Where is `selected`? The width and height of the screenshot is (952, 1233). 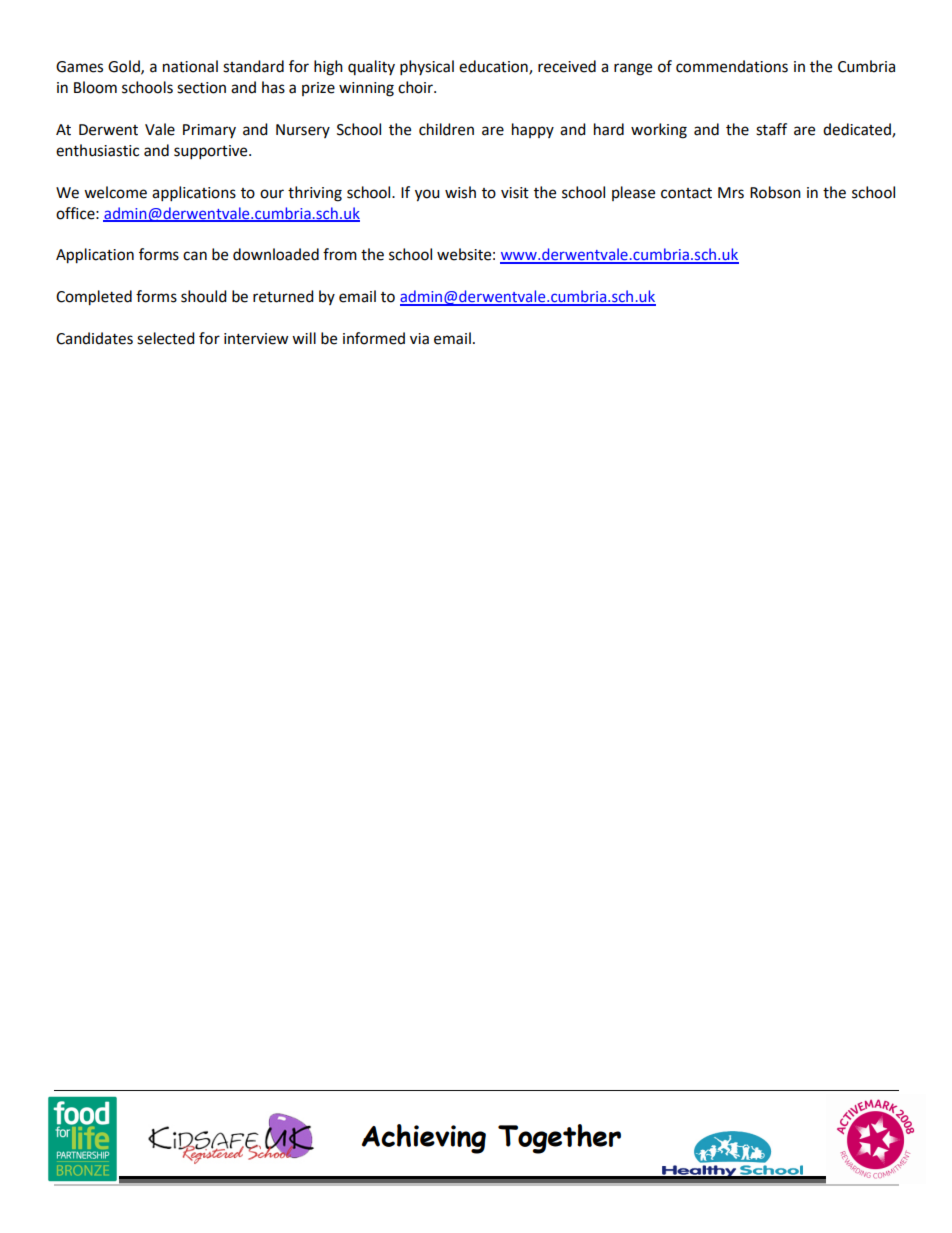 selected is located at coordinates (166, 338).
